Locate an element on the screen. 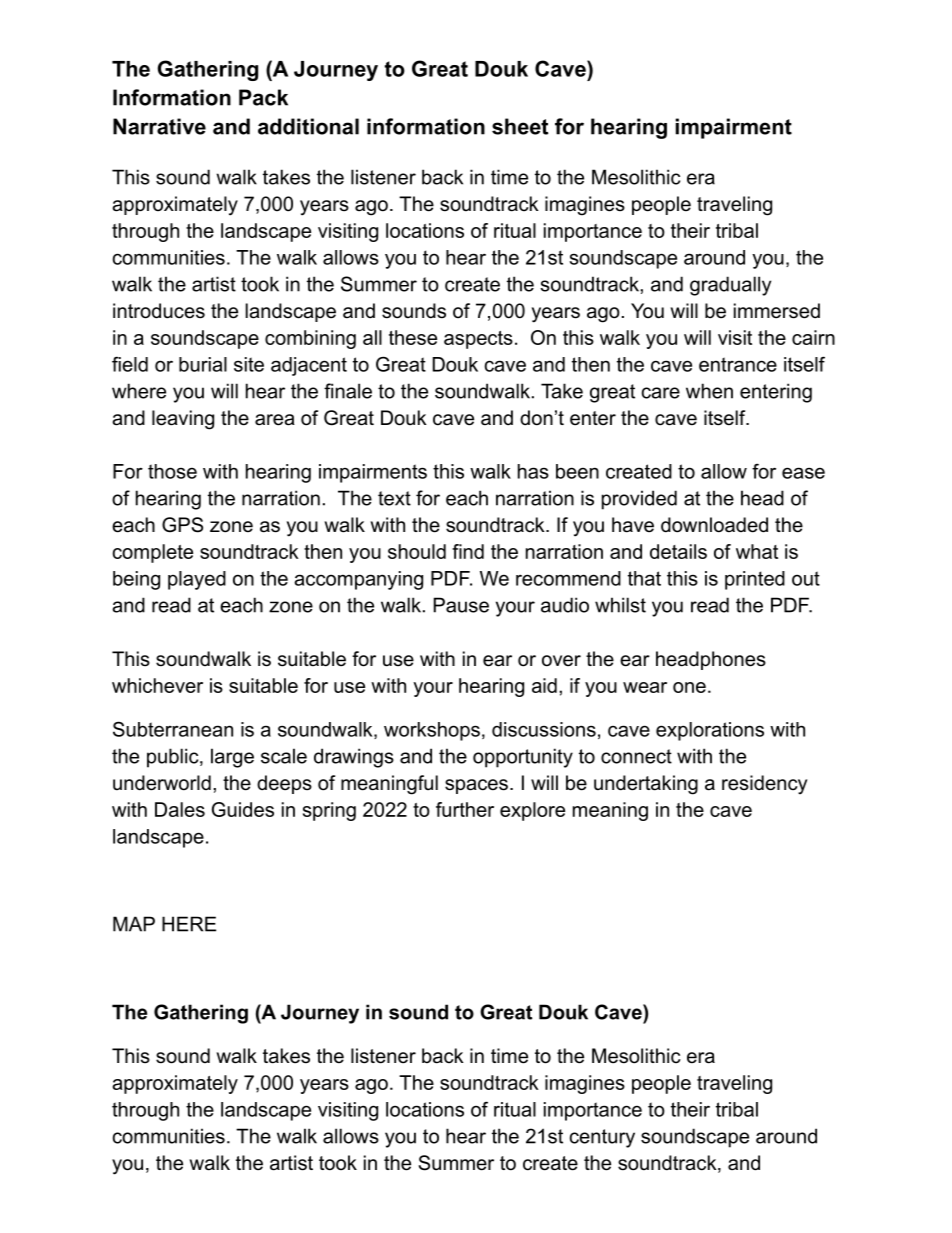 This screenshot has width=952, height=1233. gradually is located at coordinates (730, 286).
